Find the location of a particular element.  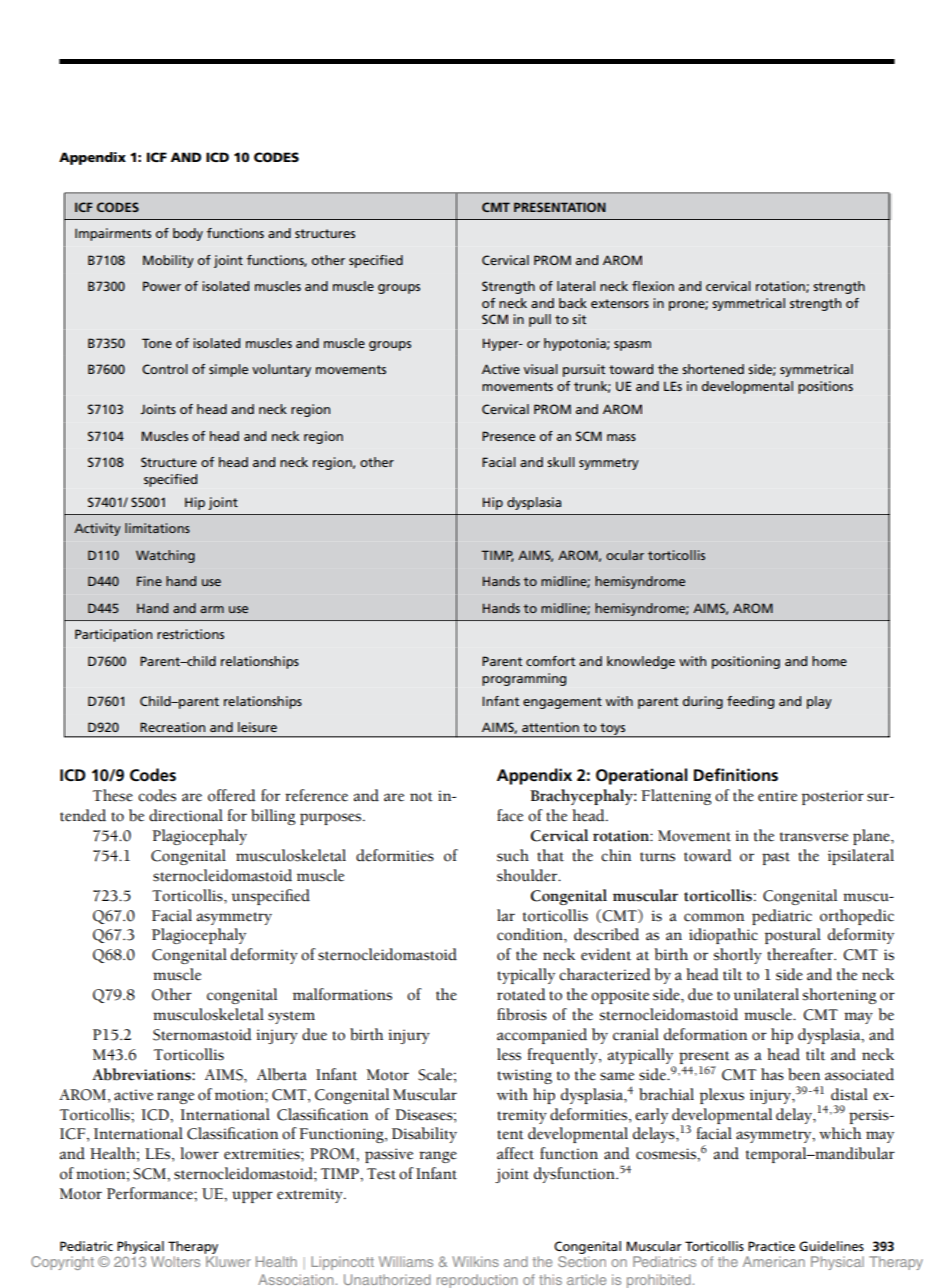

Kluwer is located at coordinates (228, 1261).
